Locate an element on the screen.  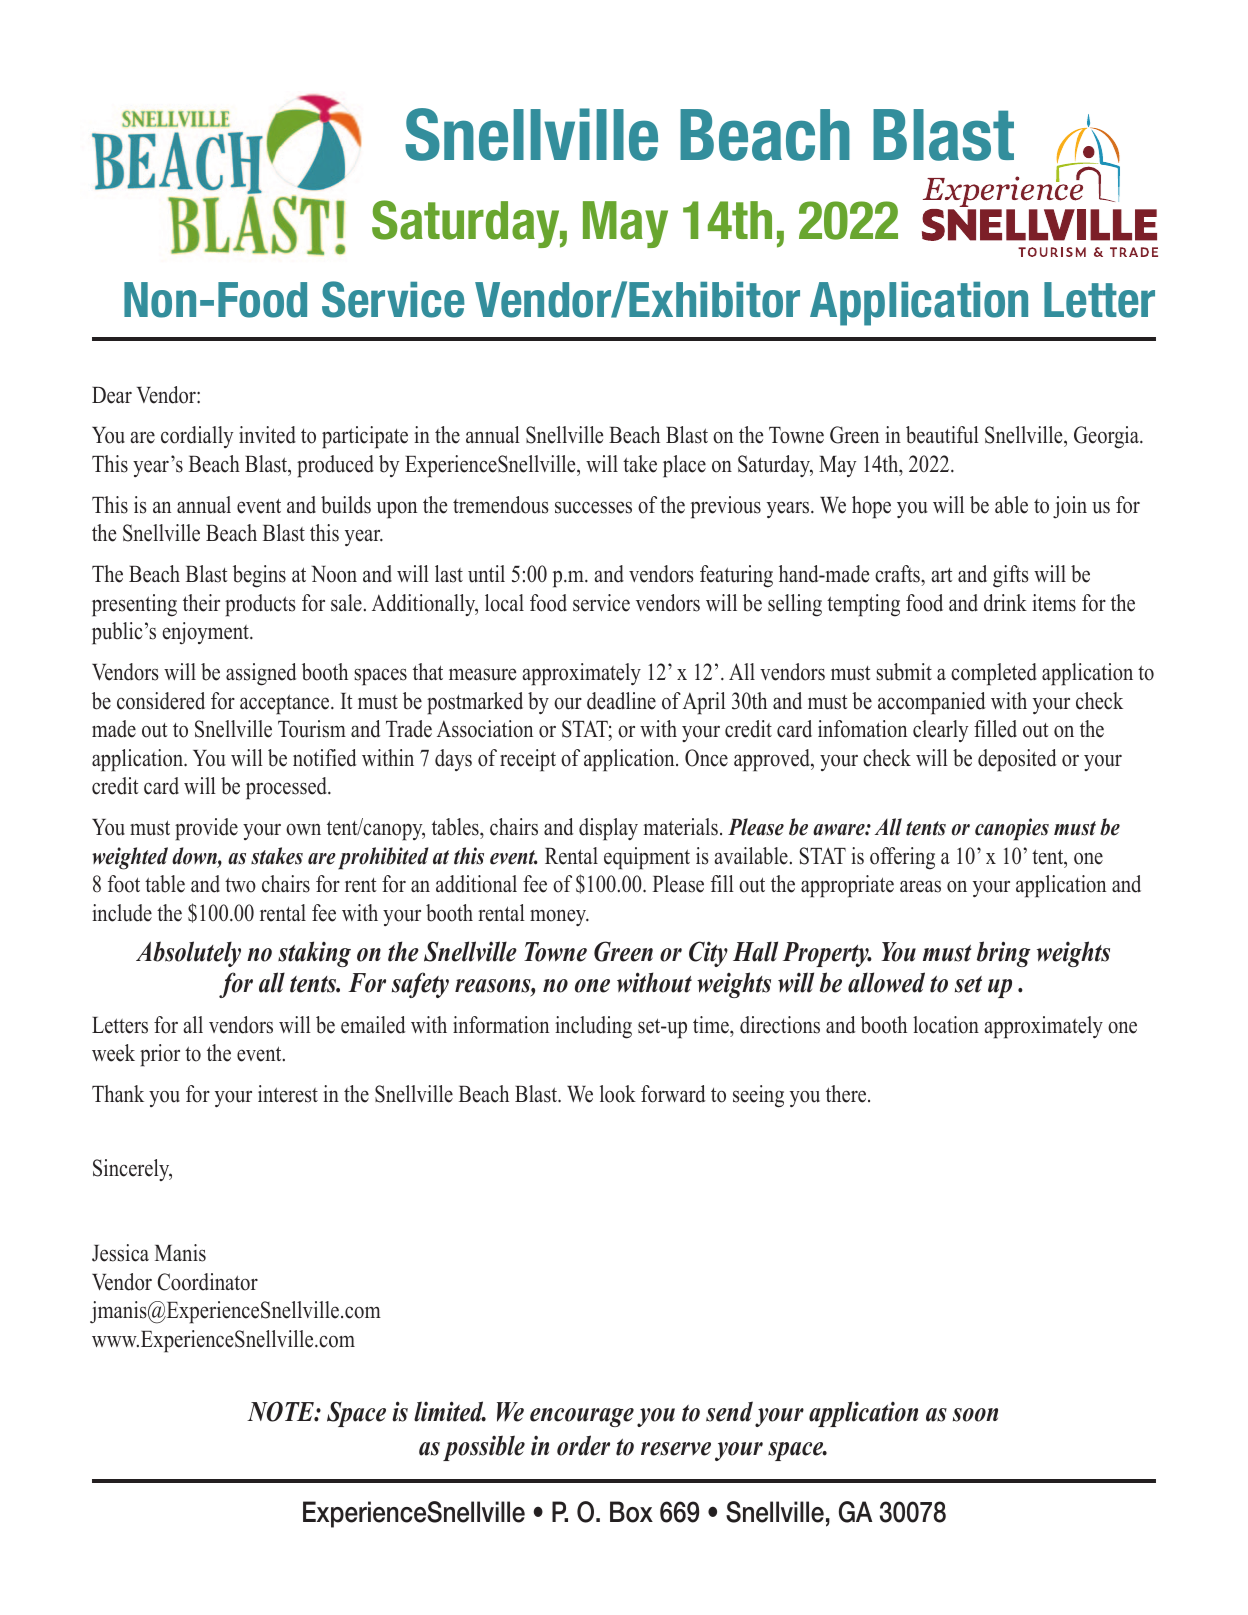
place is located at coordinates (684, 466).
